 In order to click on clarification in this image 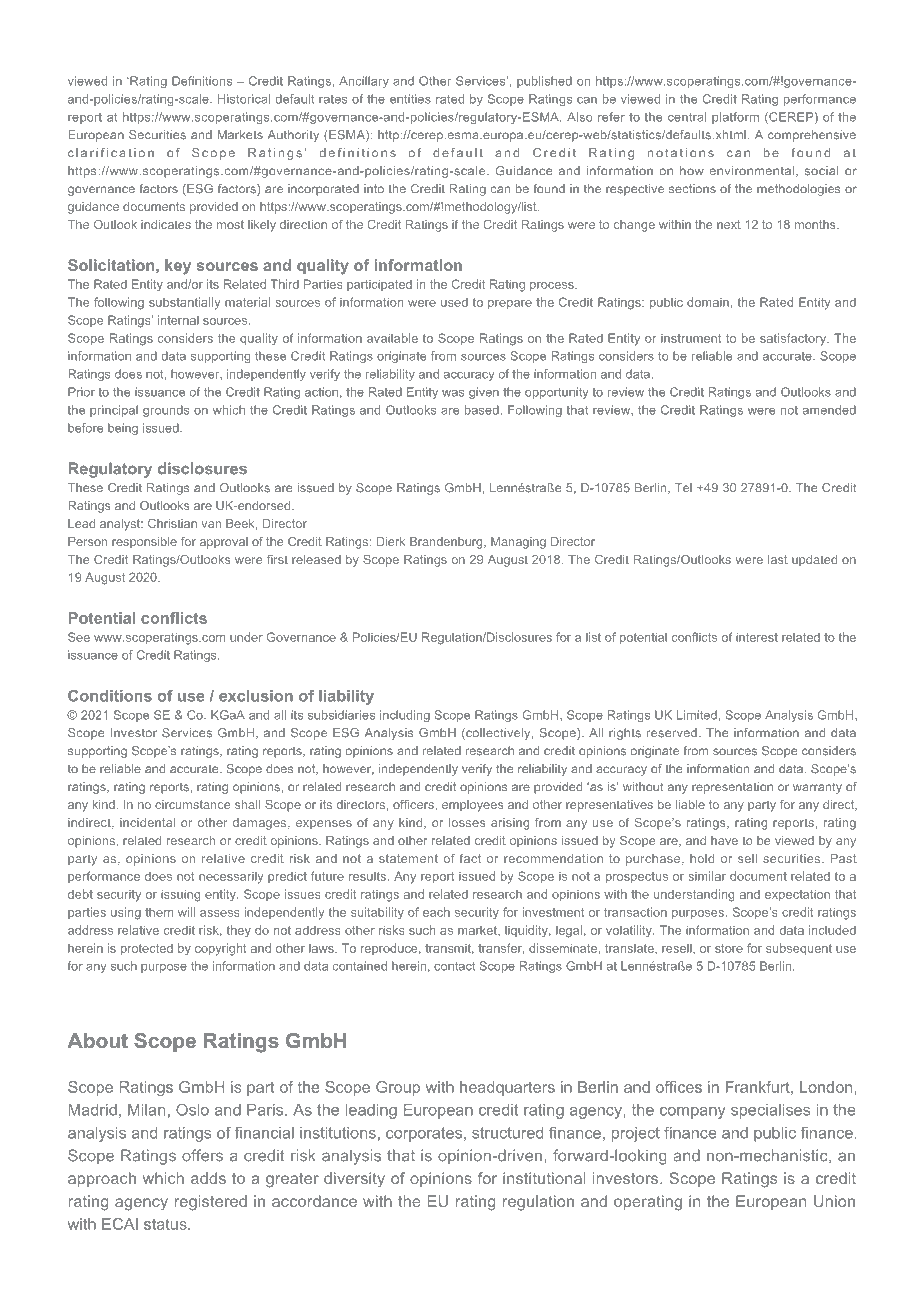, I will do `click(111, 153)`.
